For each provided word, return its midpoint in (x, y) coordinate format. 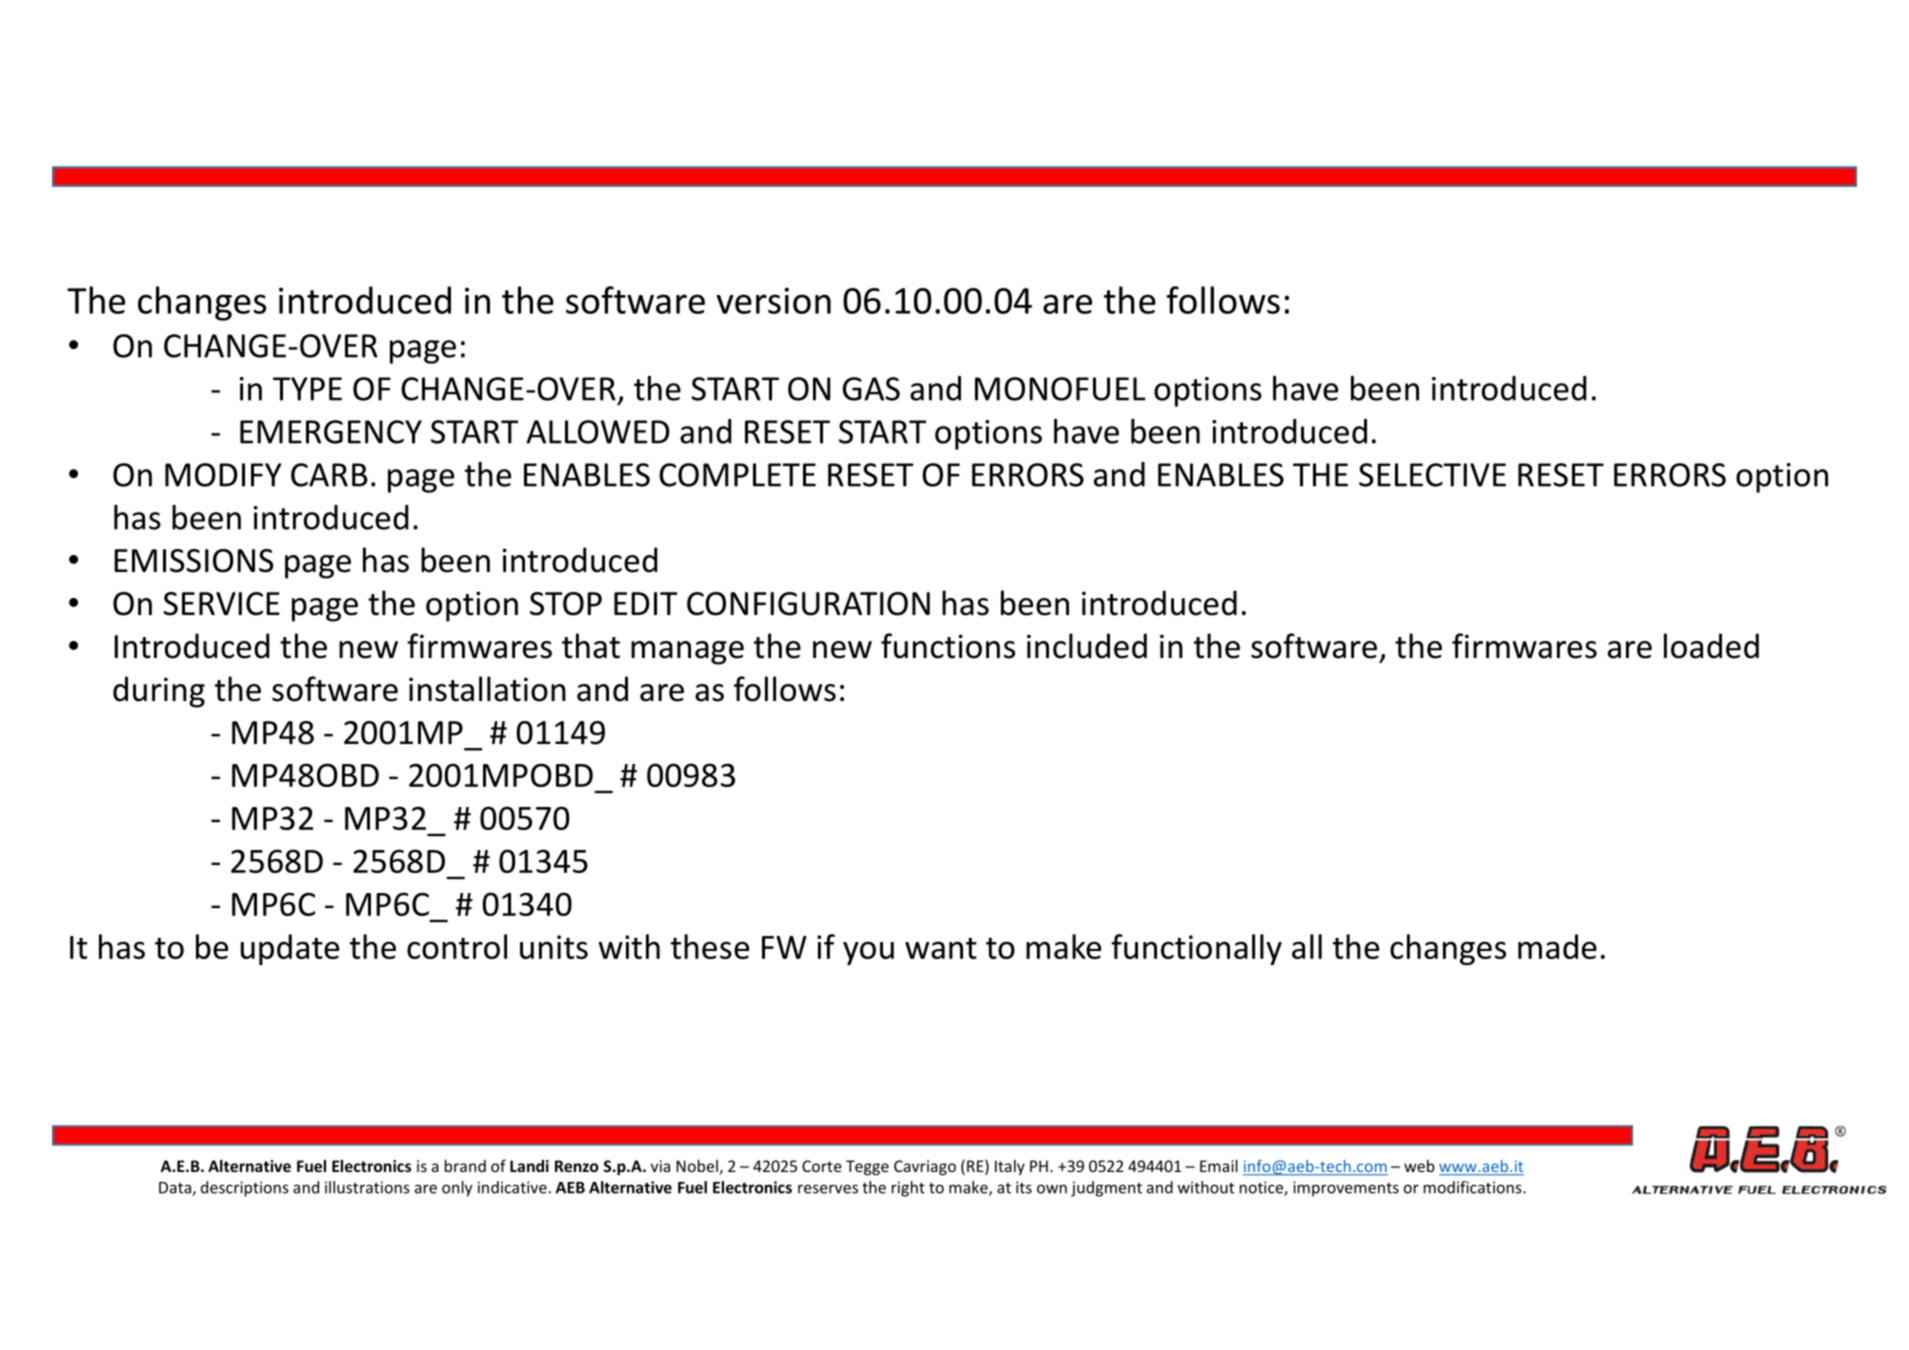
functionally (1196, 949)
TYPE (307, 389)
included (1087, 646)
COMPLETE (737, 475)
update (290, 949)
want (941, 948)
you (868, 953)
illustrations (367, 1187)
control (457, 946)
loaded (1711, 646)
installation (487, 689)
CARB (329, 475)
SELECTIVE (1432, 475)
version (773, 300)
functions (948, 646)
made (1557, 946)
